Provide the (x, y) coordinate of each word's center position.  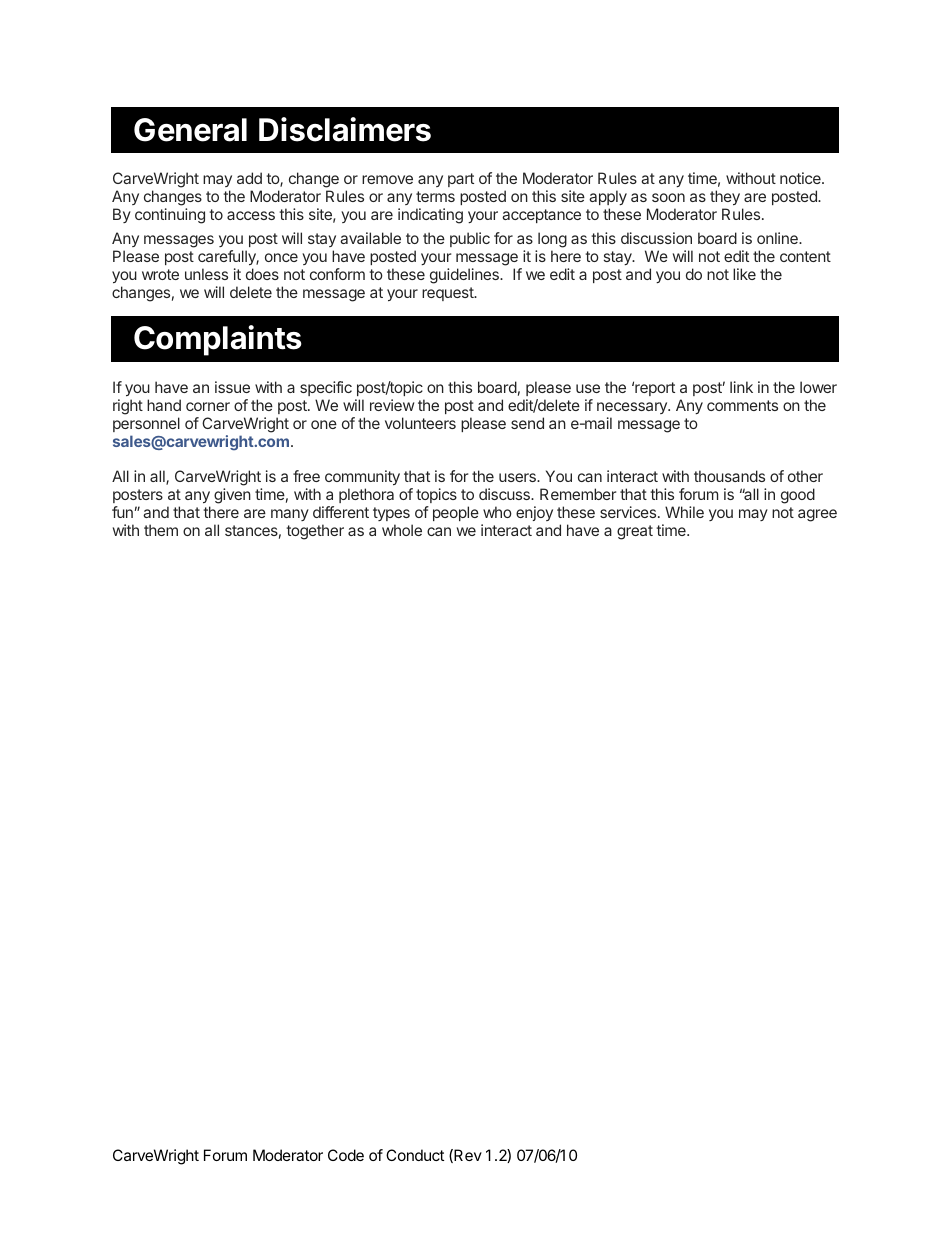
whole (402, 530)
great (635, 532)
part (461, 180)
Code (346, 1155)
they (725, 199)
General (190, 130)
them (161, 530)
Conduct (415, 1155)
